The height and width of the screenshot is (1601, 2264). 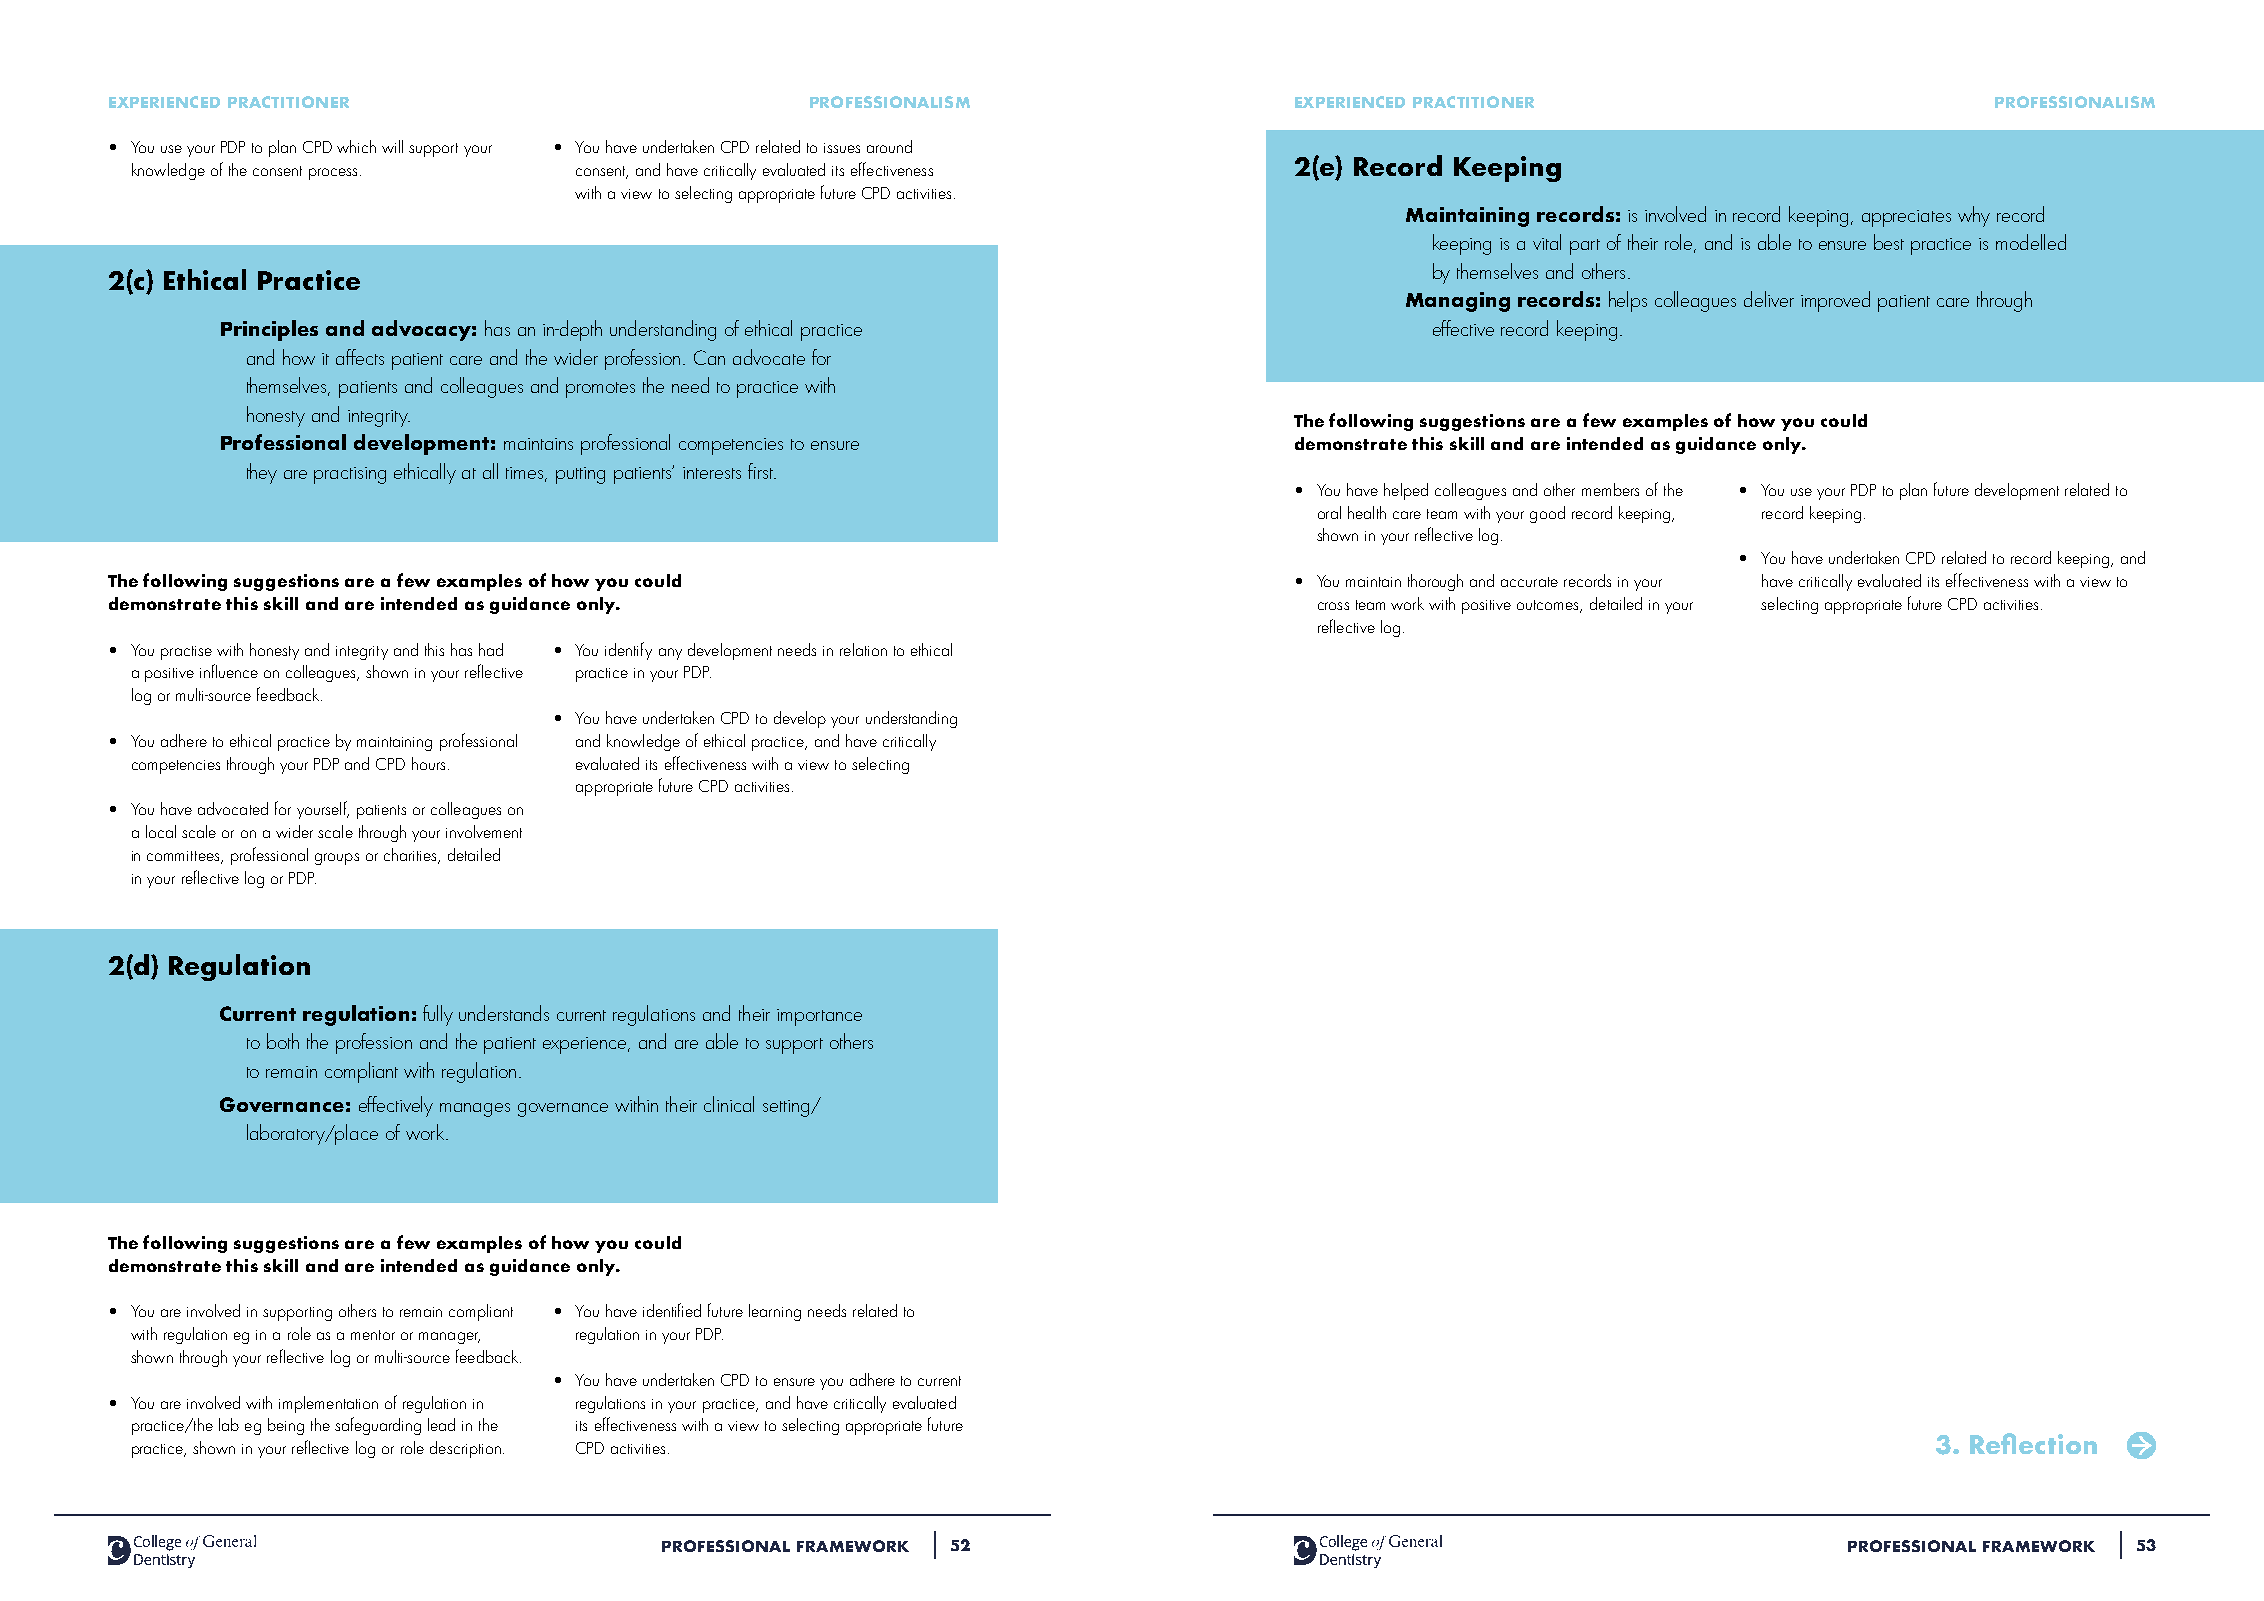 I want to click on safeguarding, so click(x=378, y=1426).
